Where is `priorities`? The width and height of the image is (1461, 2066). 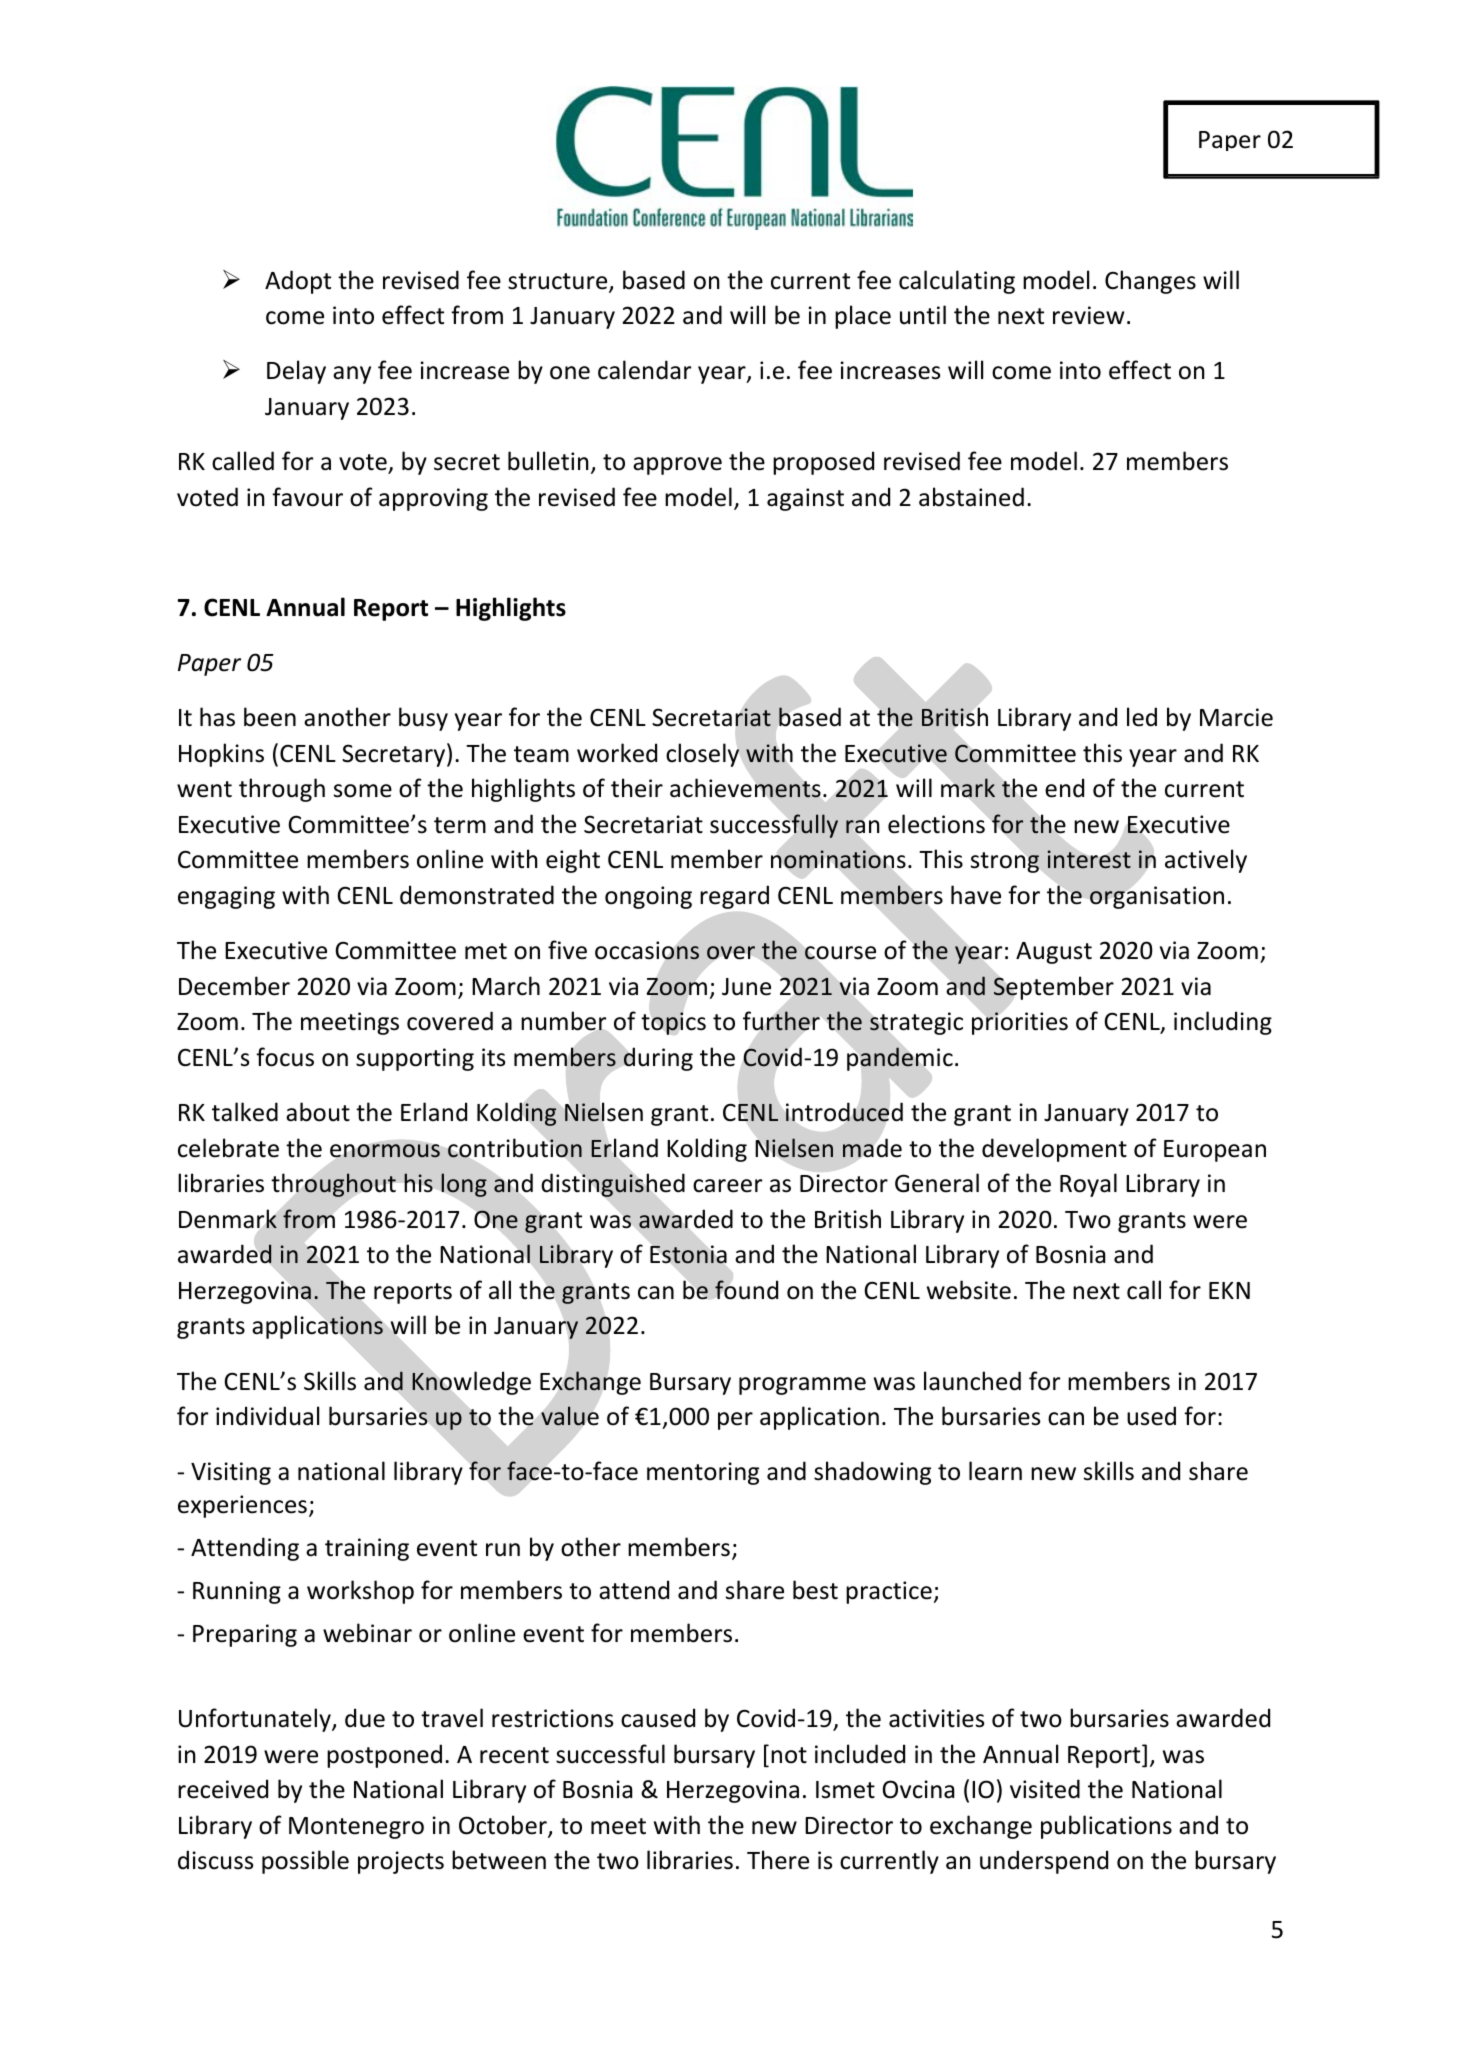
priorities is located at coordinates (1020, 1023).
